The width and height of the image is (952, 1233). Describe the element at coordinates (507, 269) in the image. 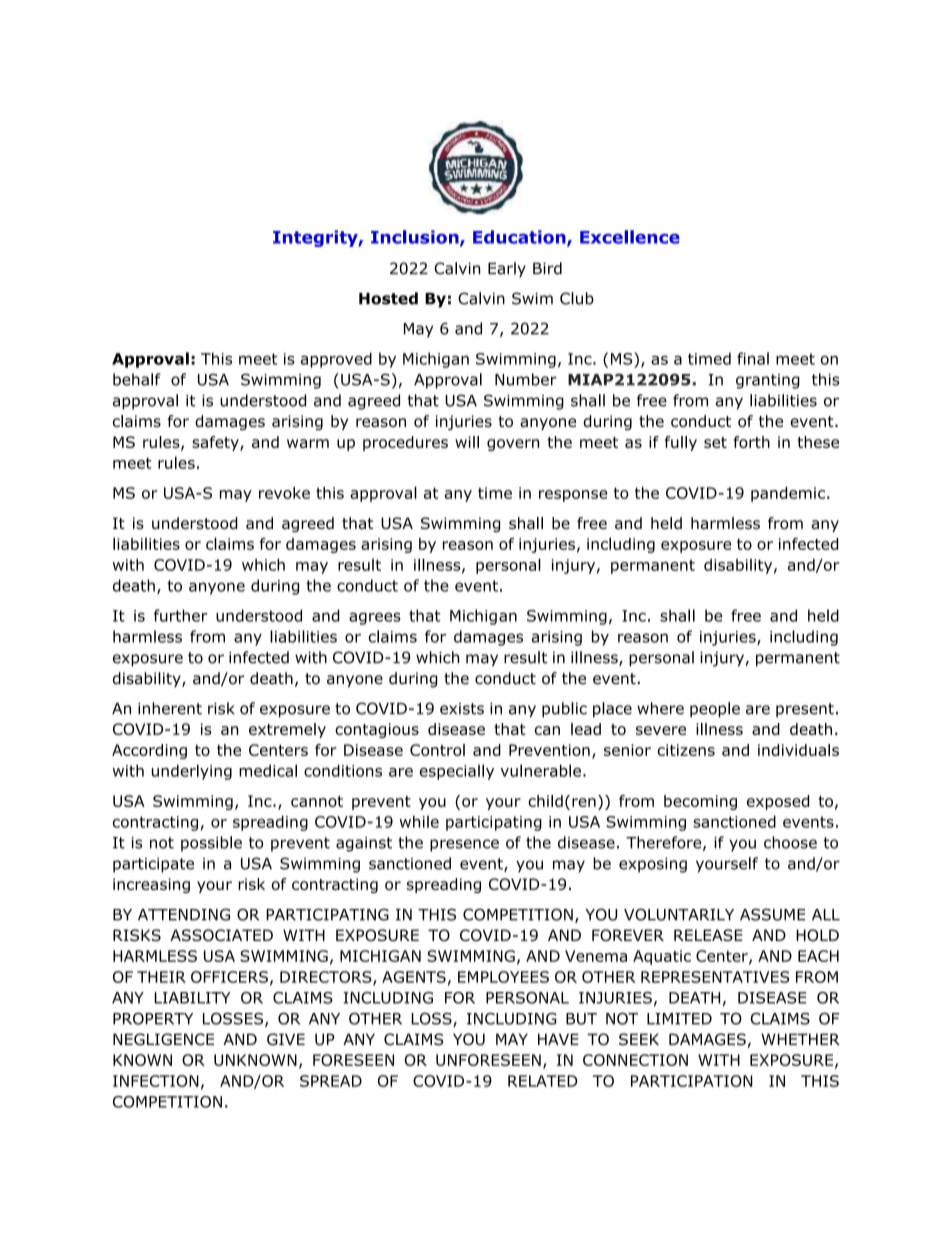

I see `Early` at that location.
